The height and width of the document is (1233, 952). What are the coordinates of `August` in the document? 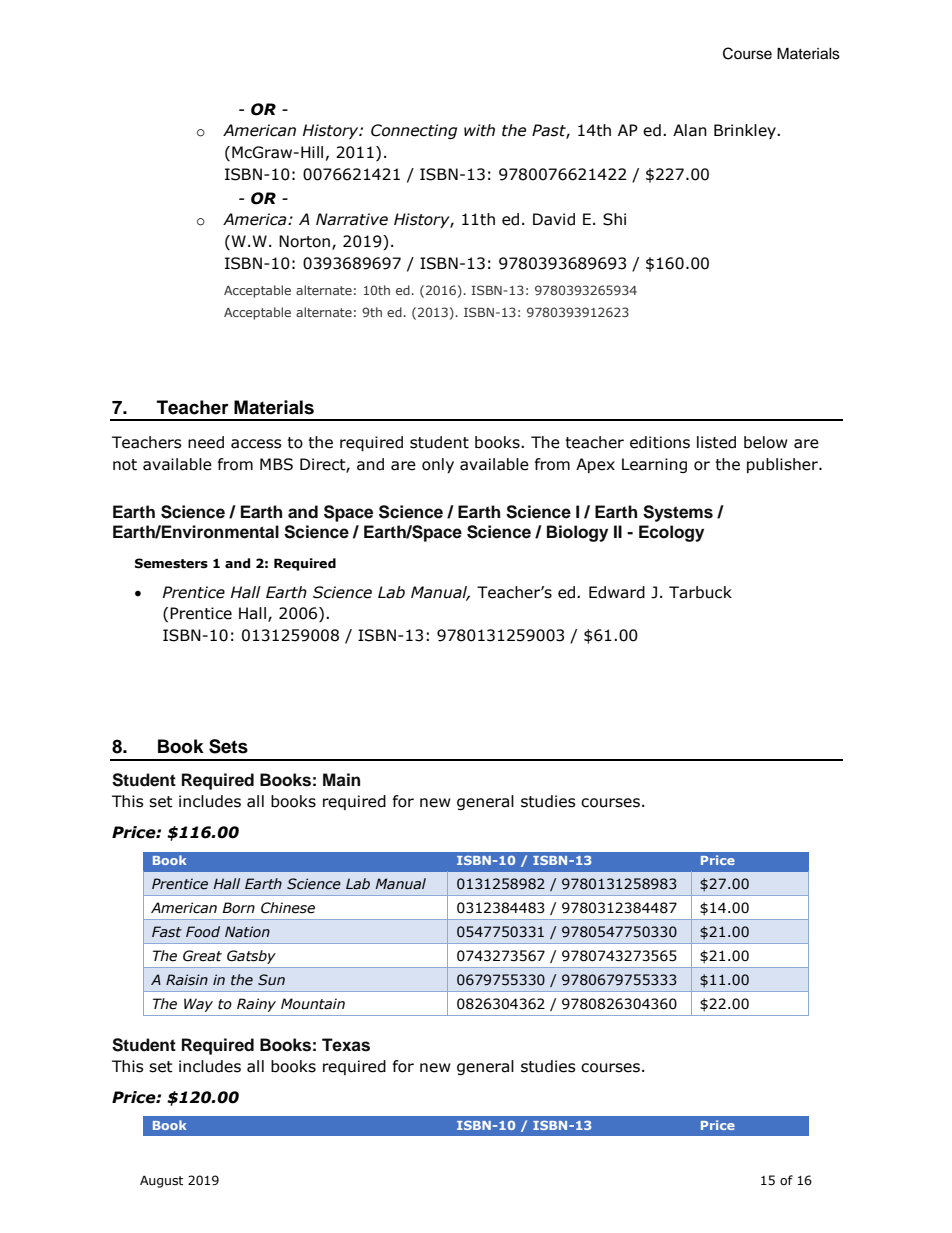 It's located at (161, 1181).
